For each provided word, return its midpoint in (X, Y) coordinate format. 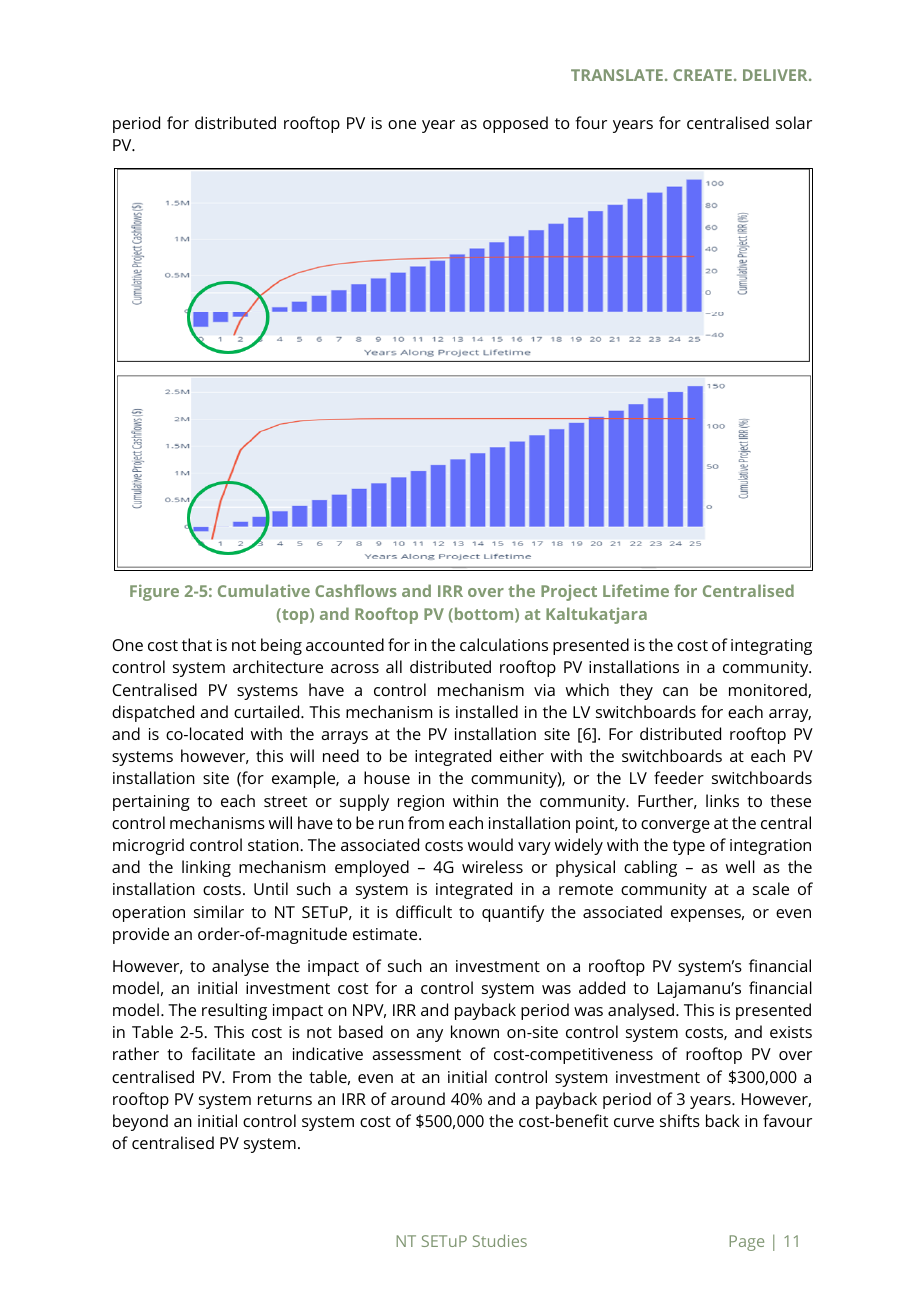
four (591, 122)
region (421, 803)
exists (791, 1032)
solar (794, 122)
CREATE (702, 75)
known (475, 1031)
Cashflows (356, 590)
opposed (515, 124)
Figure (154, 592)
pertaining (151, 803)
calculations (504, 644)
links (722, 800)
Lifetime (636, 590)
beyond (140, 1122)
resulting (234, 1011)
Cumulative (264, 590)
